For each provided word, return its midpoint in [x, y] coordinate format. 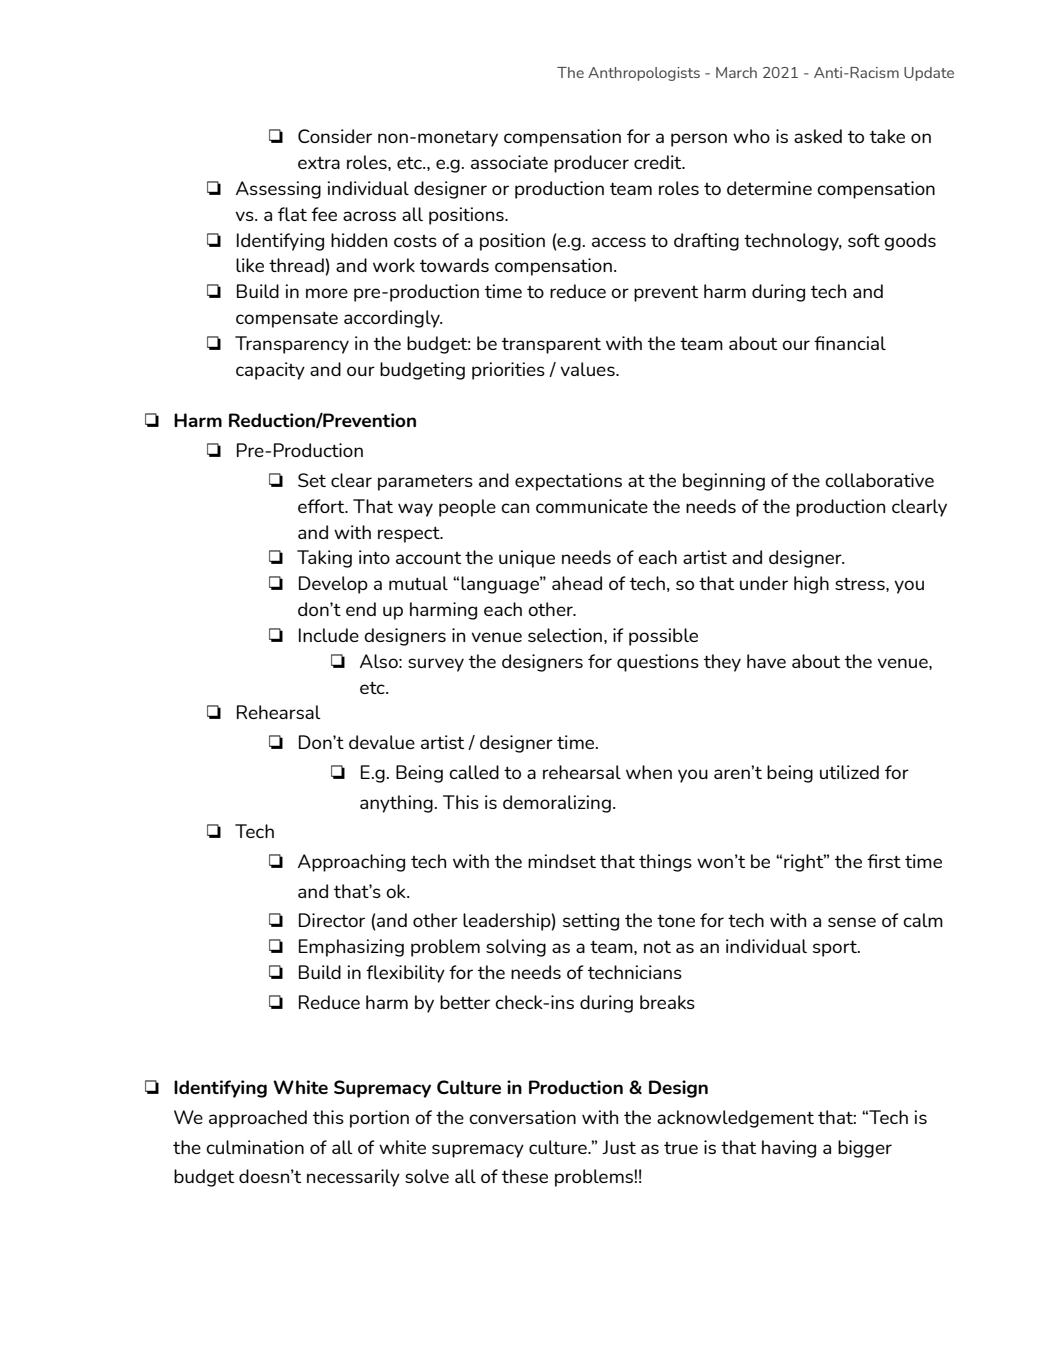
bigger [865, 1149]
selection [565, 635]
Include [329, 635]
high [811, 585]
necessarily [353, 1178]
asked [818, 136]
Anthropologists [644, 74]
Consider [335, 136]
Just [619, 1147]
